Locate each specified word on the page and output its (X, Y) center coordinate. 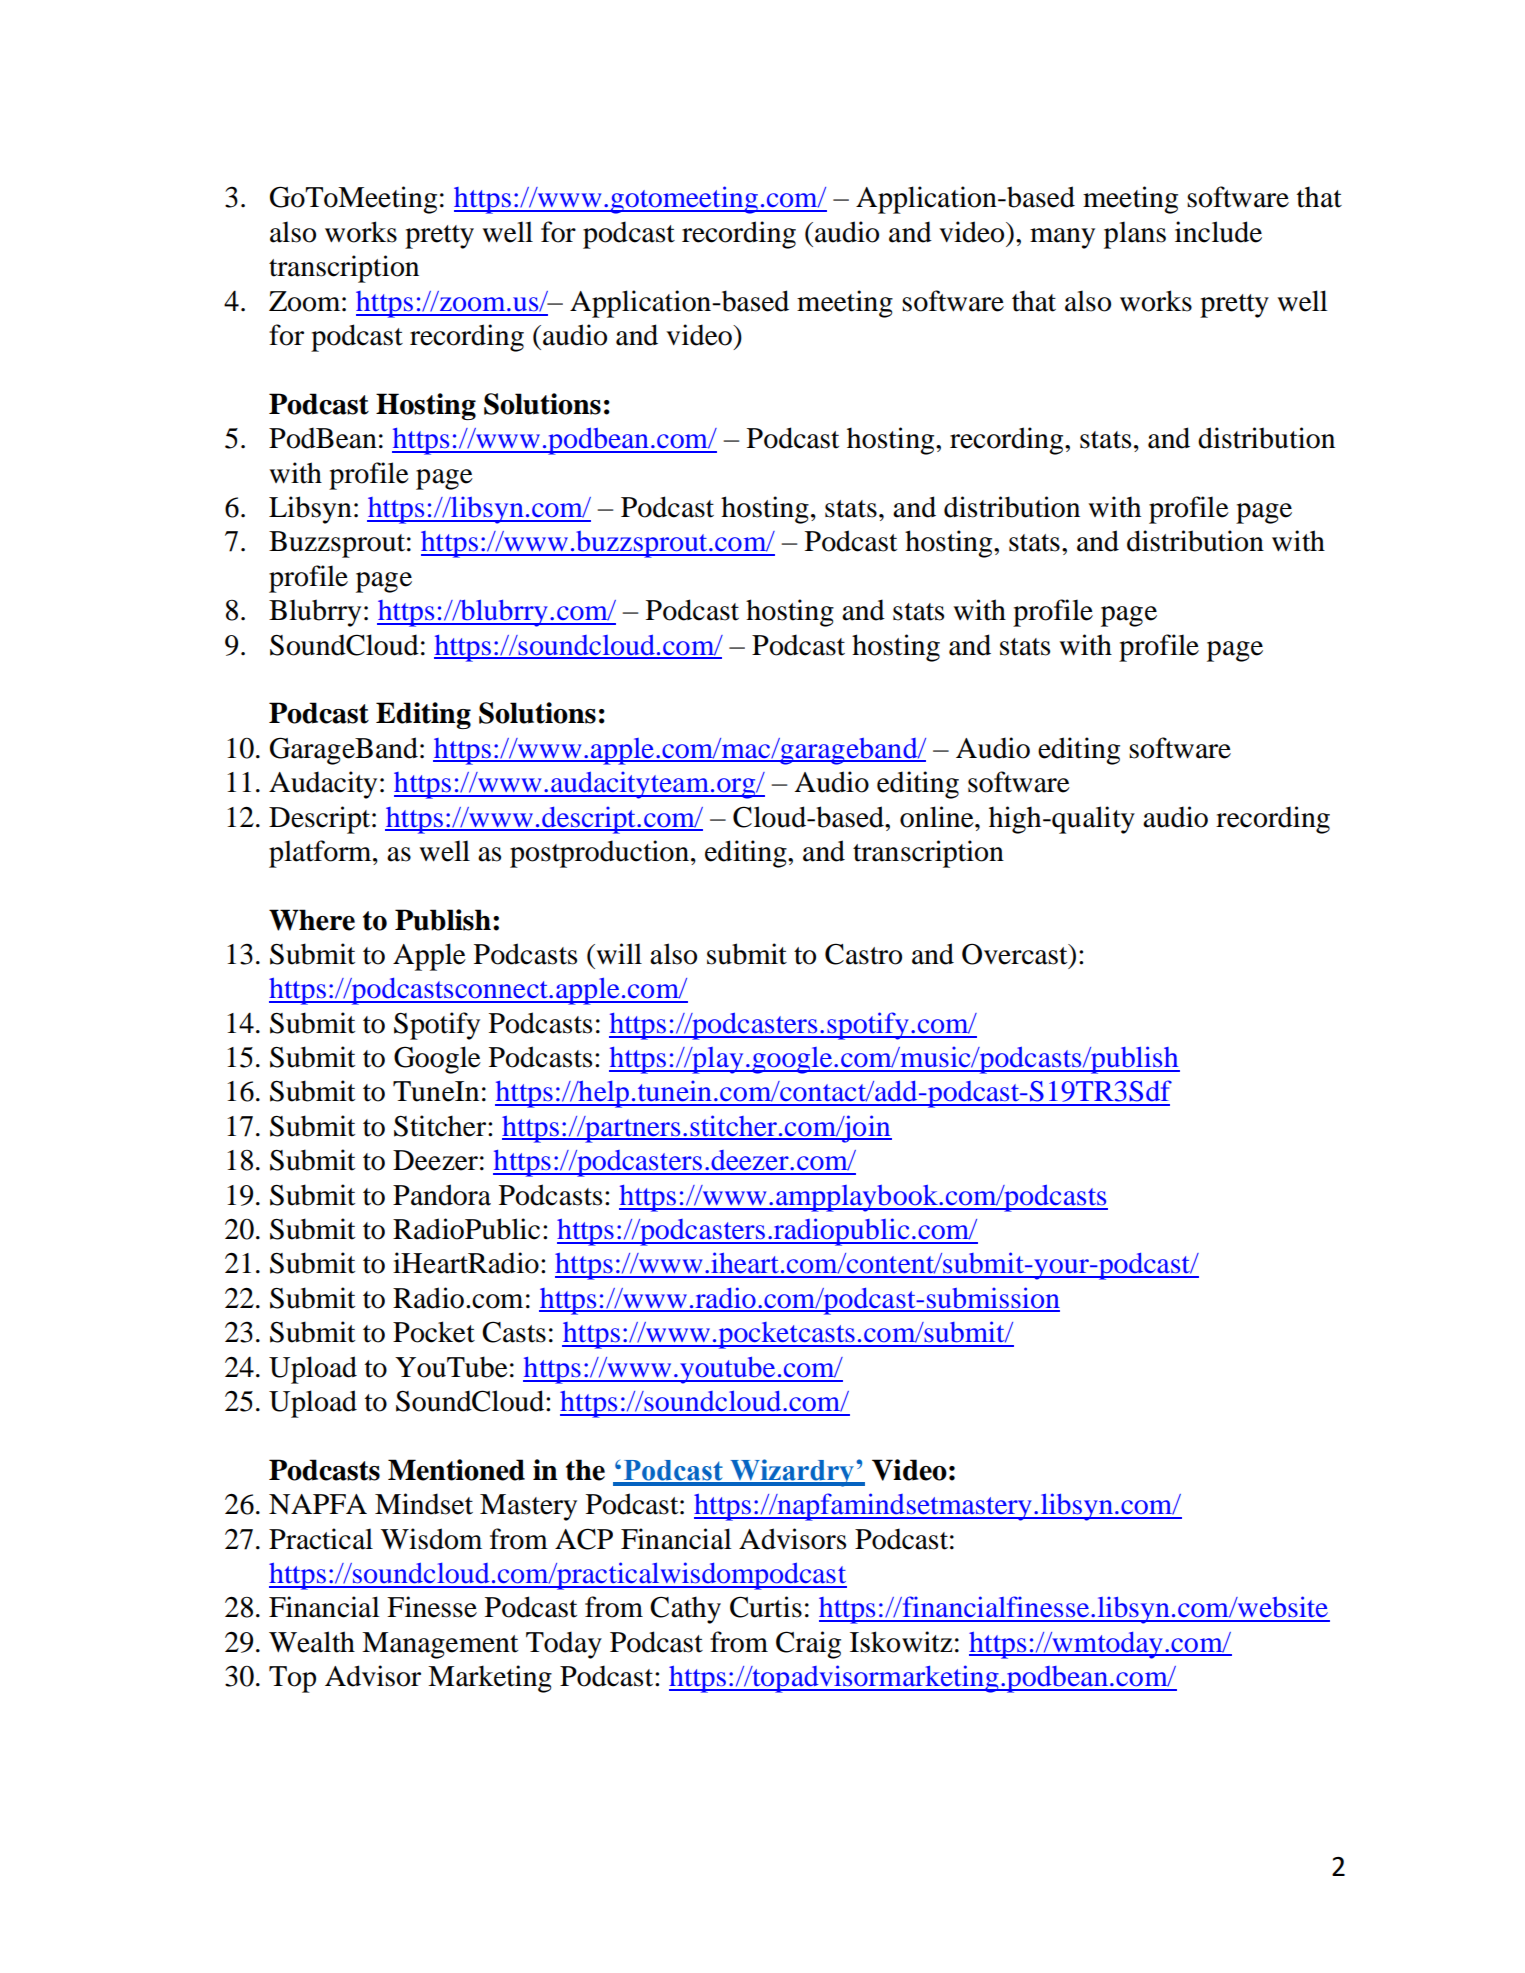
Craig (808, 1645)
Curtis (766, 1607)
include (1218, 232)
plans (1135, 235)
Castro (863, 954)
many (1062, 238)
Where (312, 920)
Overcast (1016, 954)
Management (440, 1645)
